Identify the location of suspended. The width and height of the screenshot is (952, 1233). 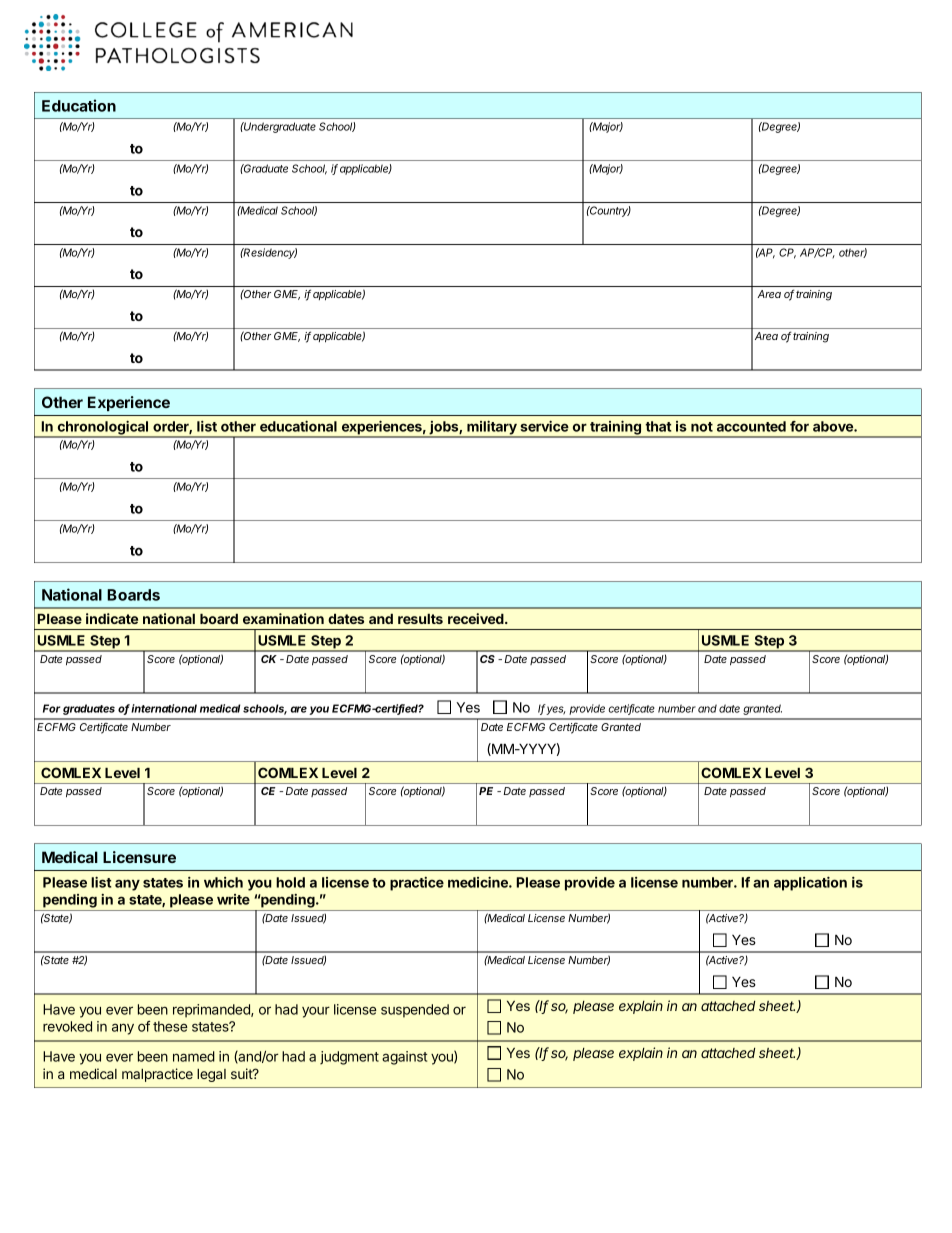
(415, 1011).
